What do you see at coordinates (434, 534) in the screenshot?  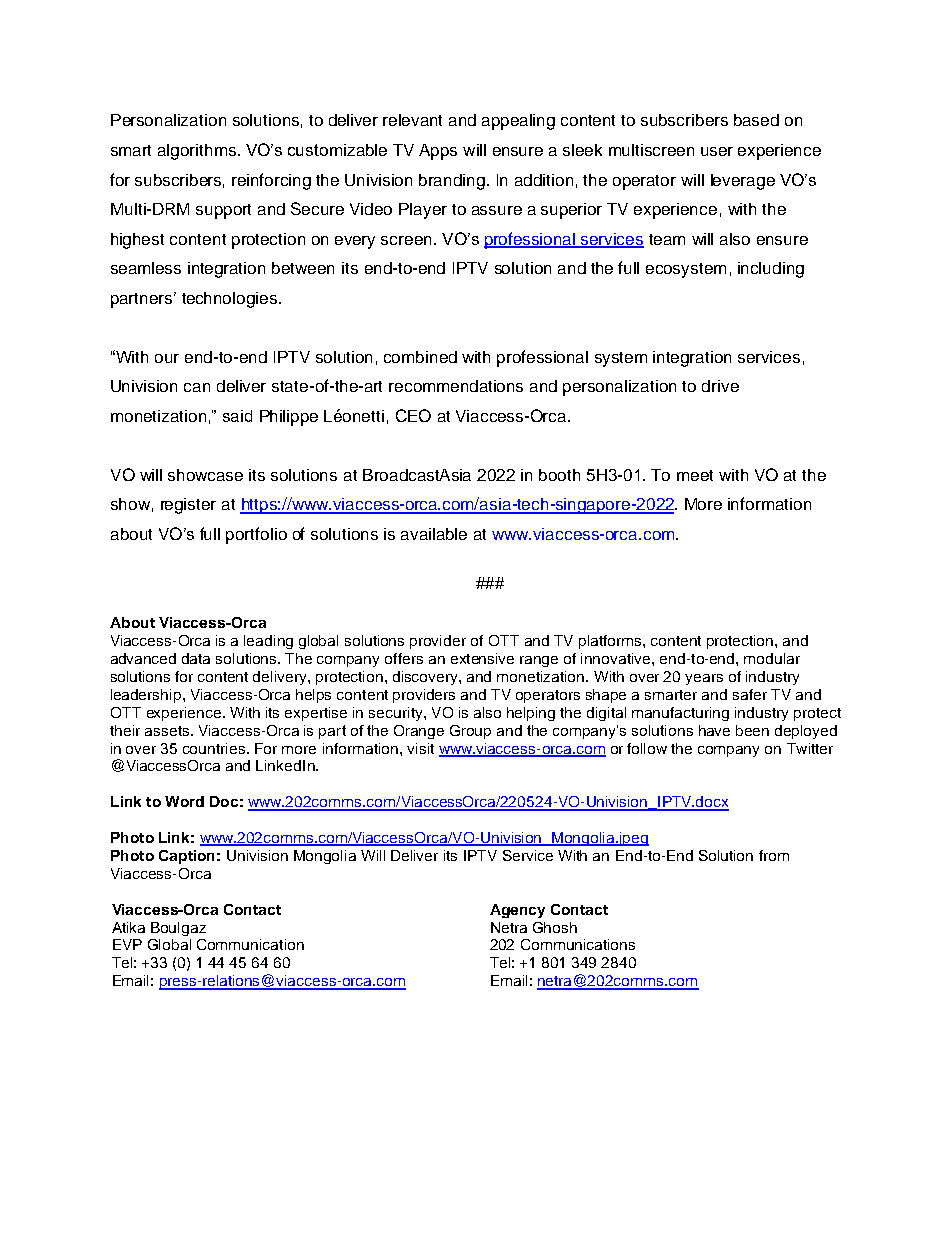 I see `available` at bounding box center [434, 534].
